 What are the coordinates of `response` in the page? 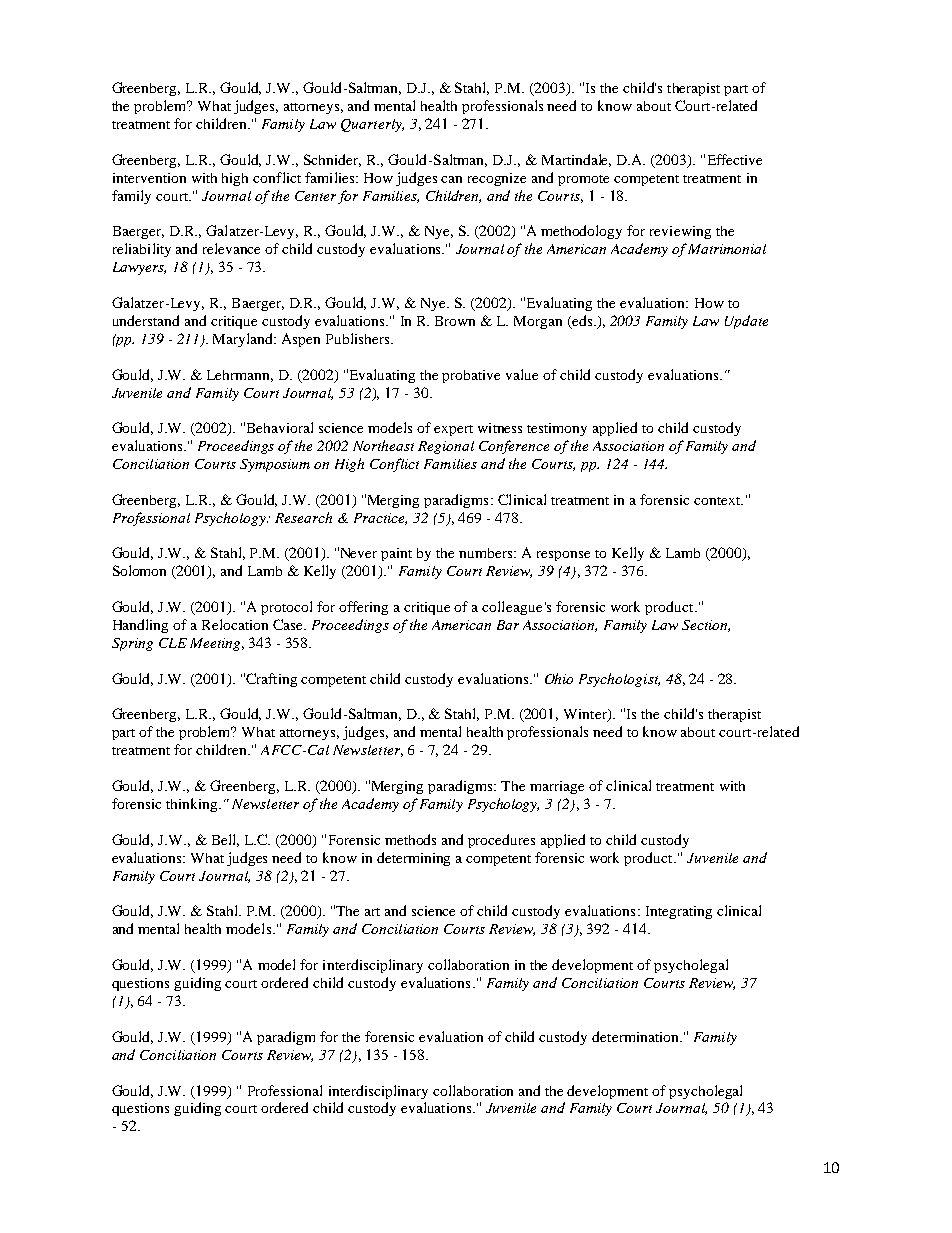 It's located at (563, 556).
